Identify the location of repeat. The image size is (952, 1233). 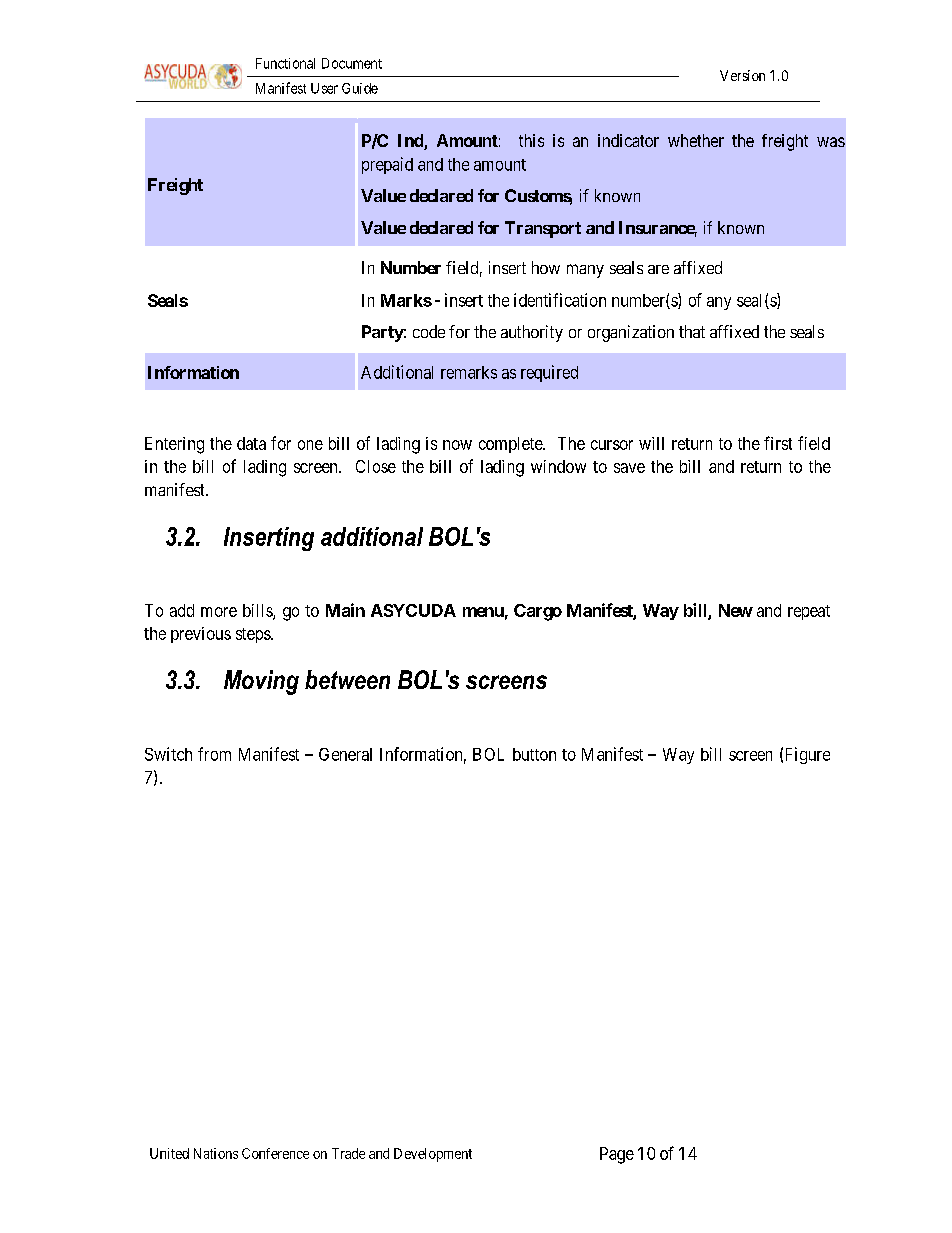
(809, 612).
